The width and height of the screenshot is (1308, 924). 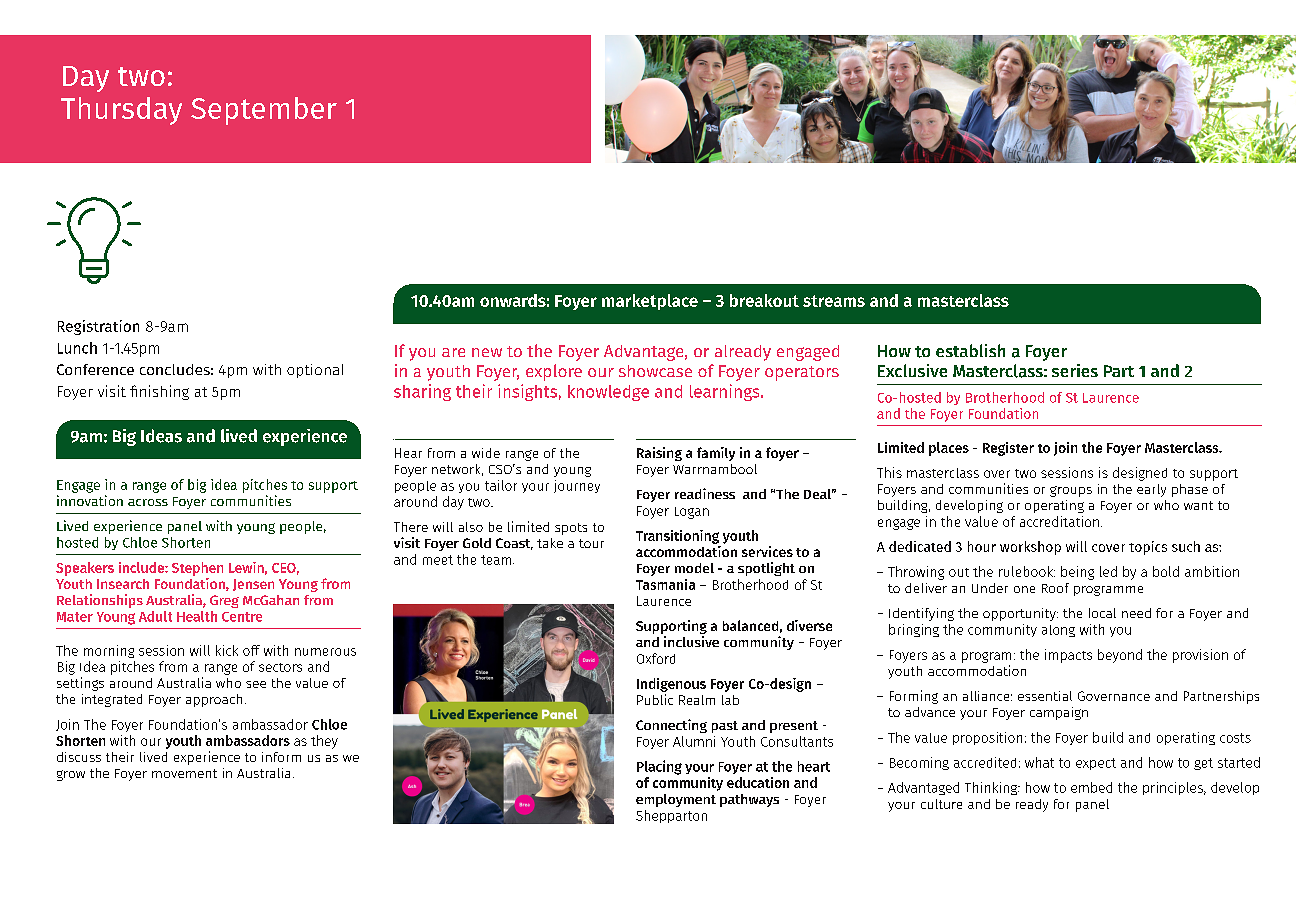 I want to click on streams, so click(x=834, y=301).
